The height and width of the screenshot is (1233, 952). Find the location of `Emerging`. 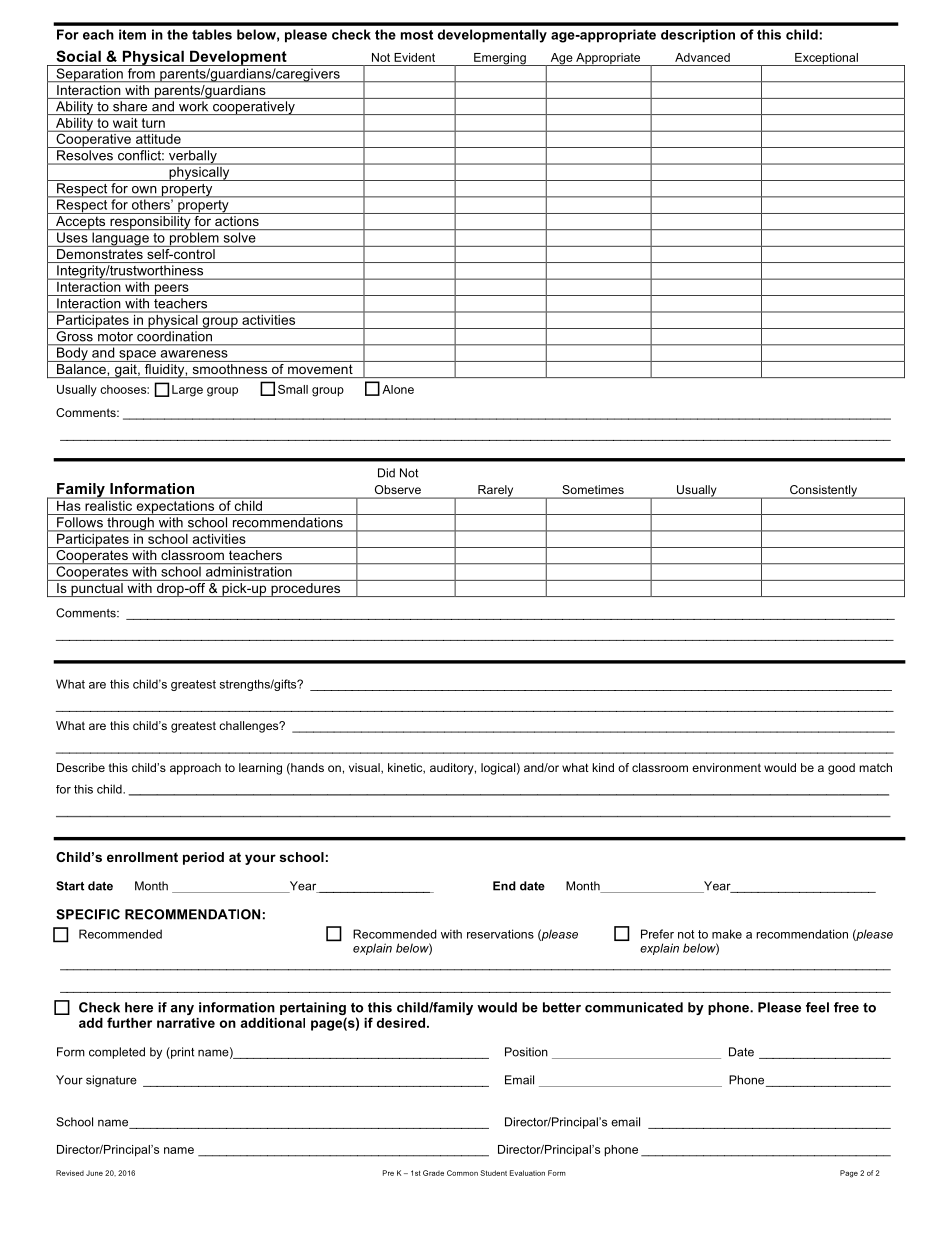

Emerging is located at coordinates (500, 59).
